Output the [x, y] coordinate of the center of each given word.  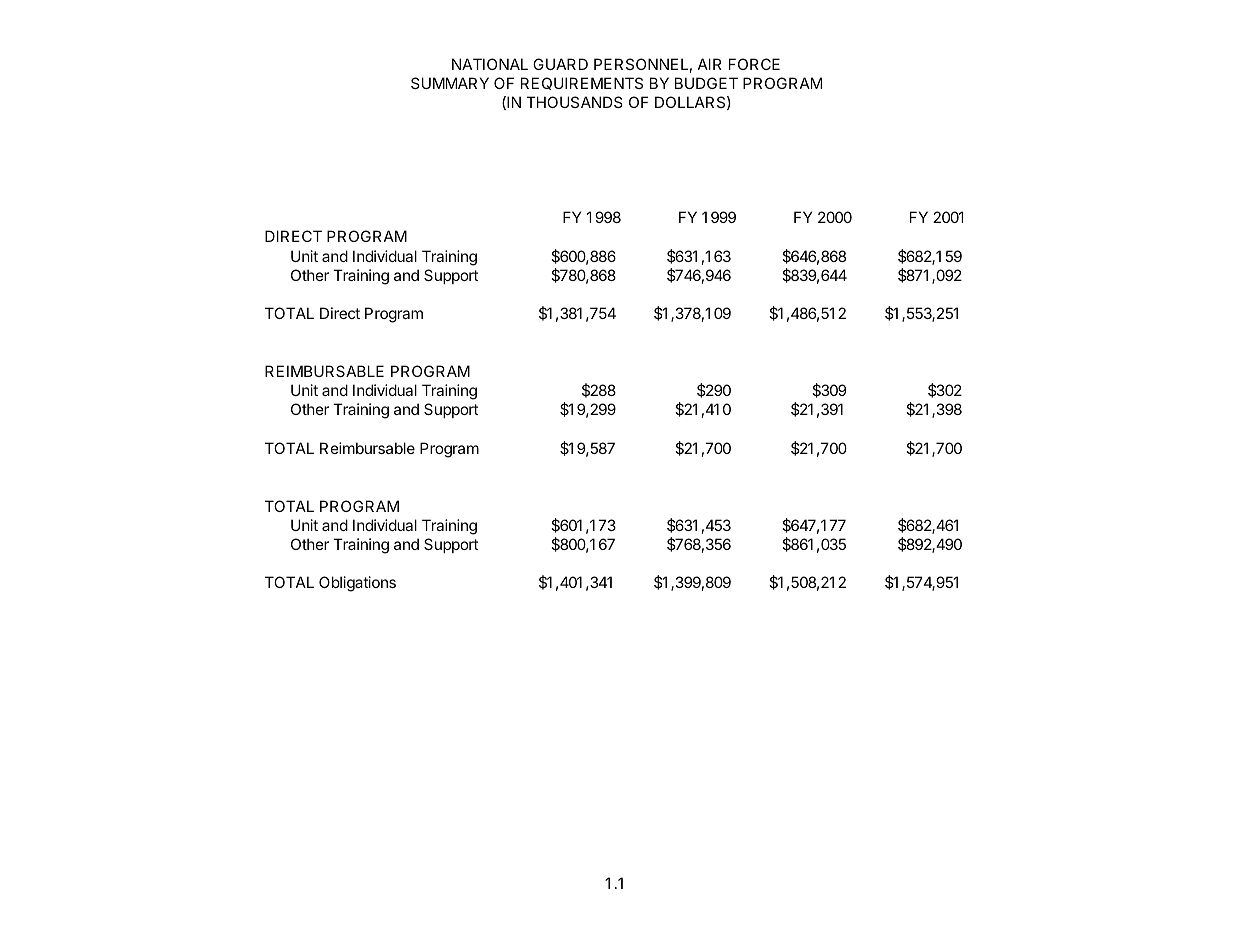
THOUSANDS [574, 102]
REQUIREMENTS [582, 83]
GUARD [560, 64]
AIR [710, 64]
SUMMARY [450, 83]
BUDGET [706, 83]
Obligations [357, 584]
